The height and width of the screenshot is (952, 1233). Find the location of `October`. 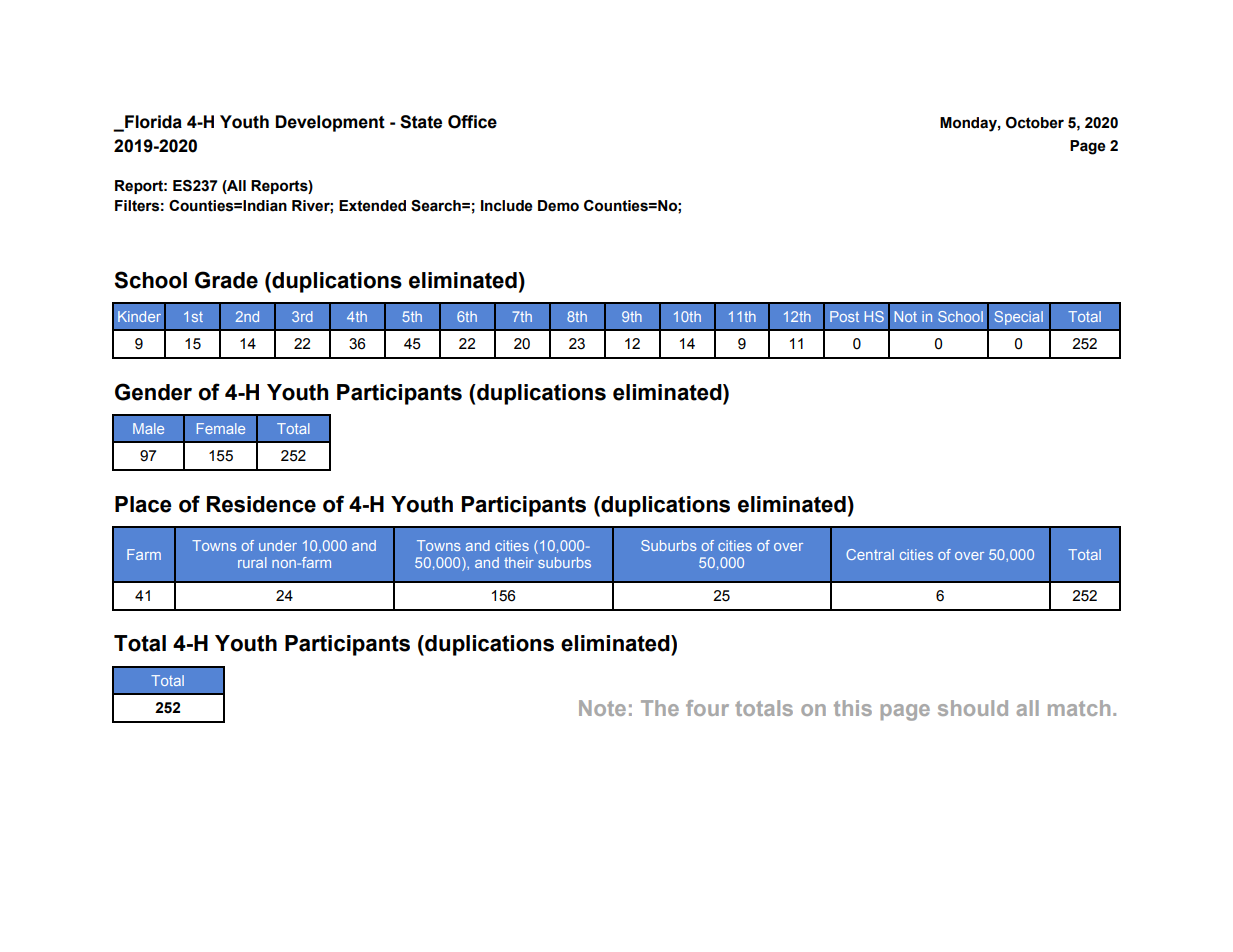

October is located at coordinates (1035, 123).
